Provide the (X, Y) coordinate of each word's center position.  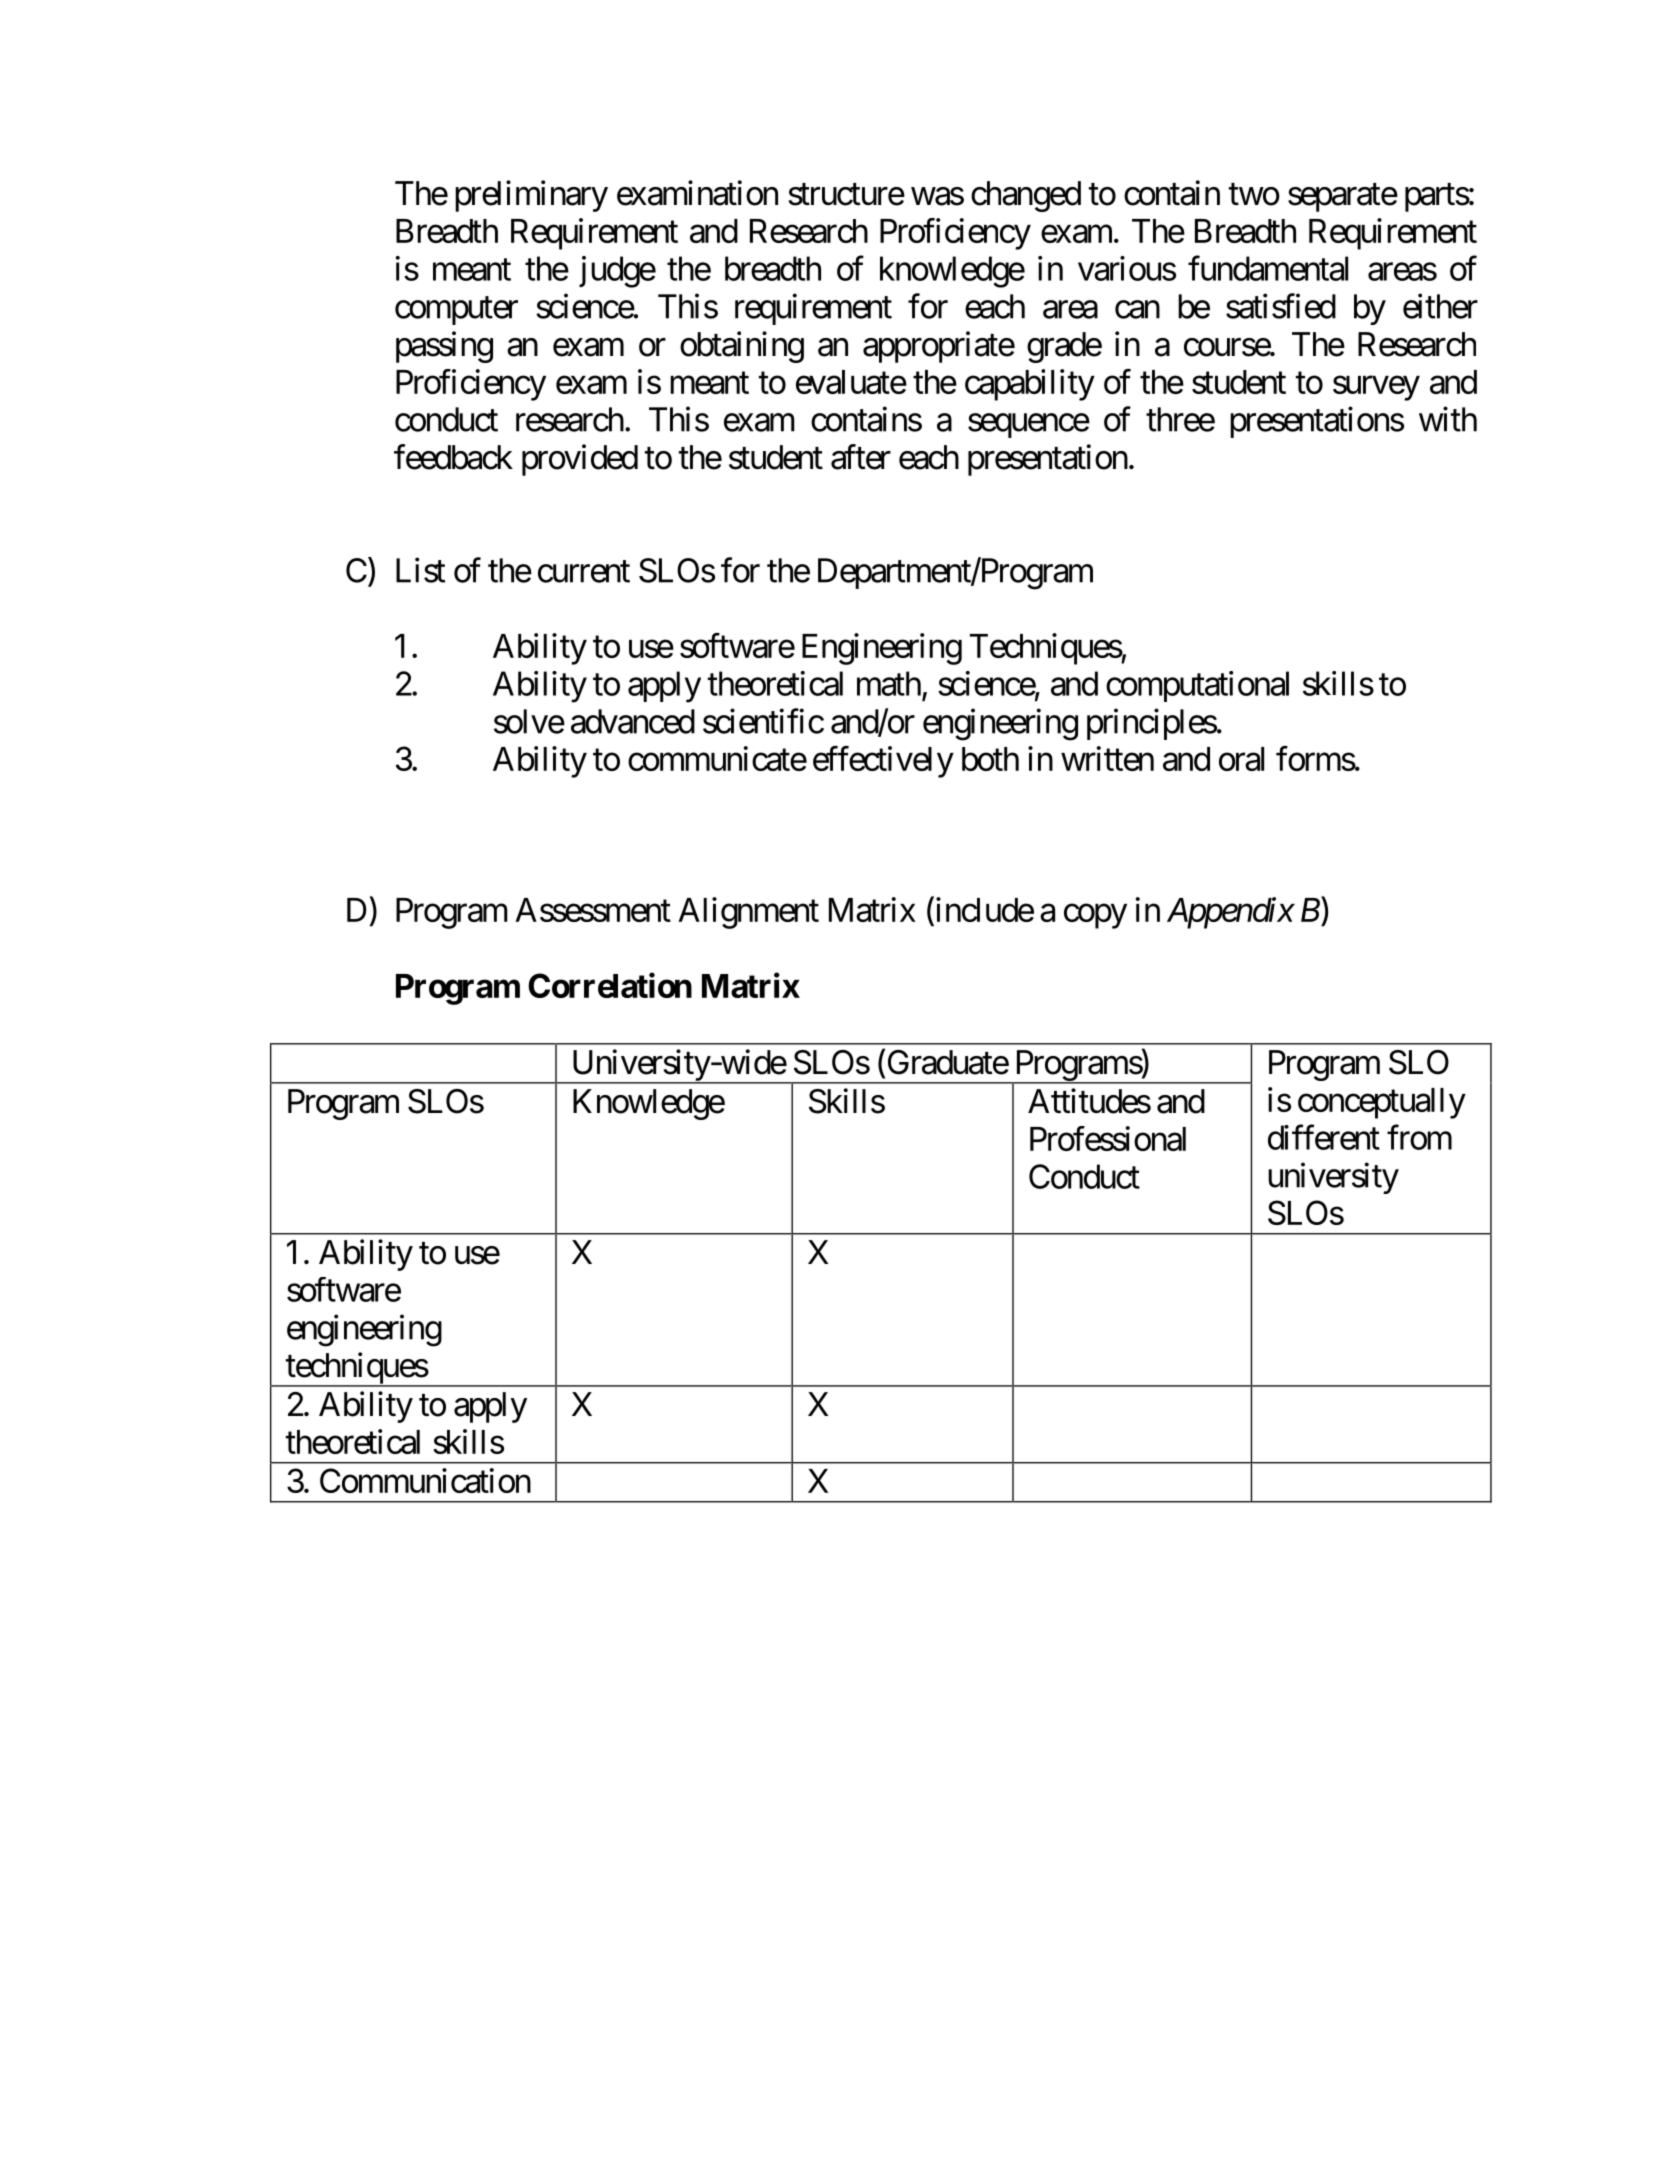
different (1324, 1137)
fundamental (1268, 268)
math (889, 683)
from (1419, 1137)
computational (1197, 686)
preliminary (531, 196)
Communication (425, 1480)
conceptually (1382, 1103)
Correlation (610, 985)
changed (1026, 196)
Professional (1108, 1138)
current (584, 572)
